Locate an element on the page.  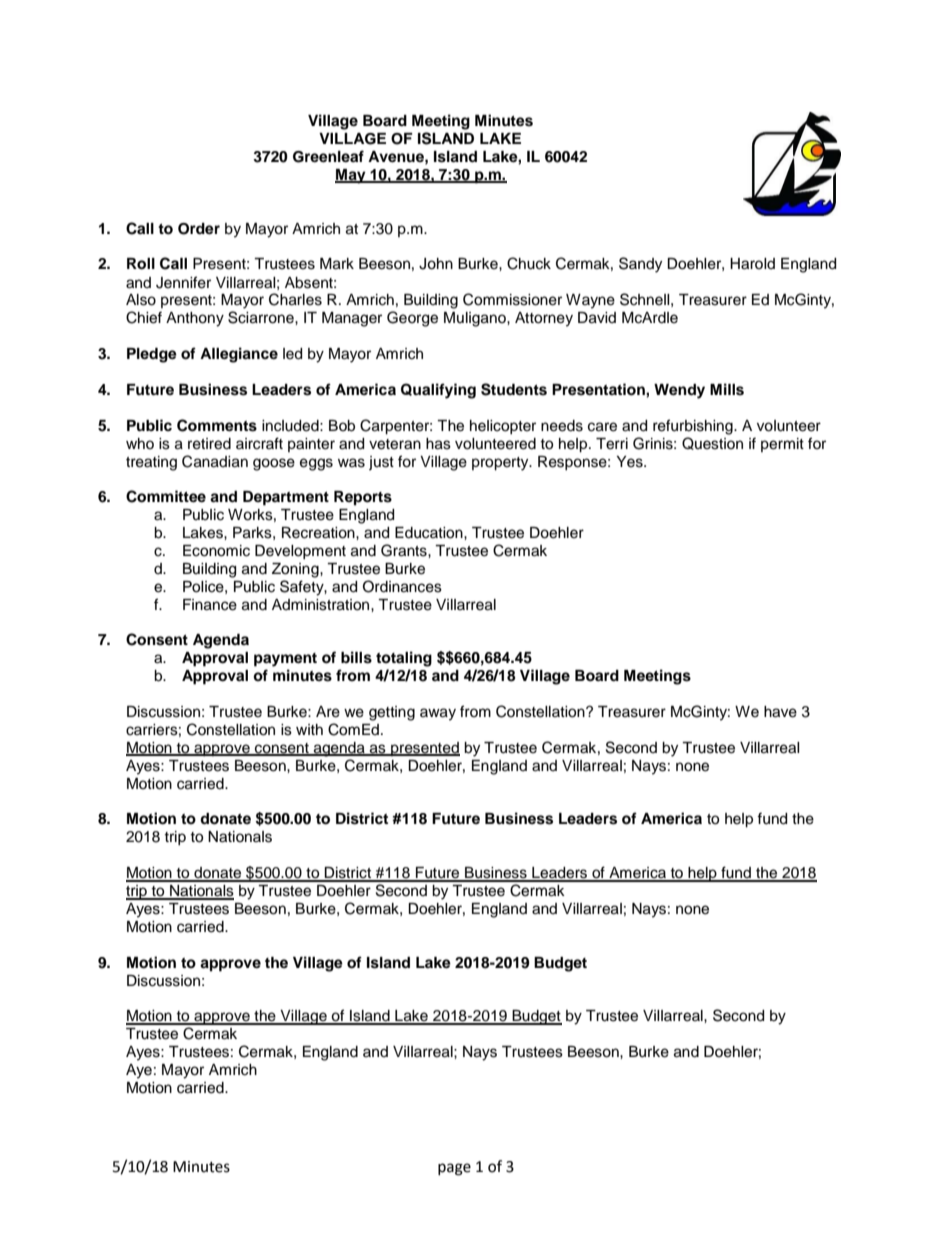
Order is located at coordinates (199, 229).
